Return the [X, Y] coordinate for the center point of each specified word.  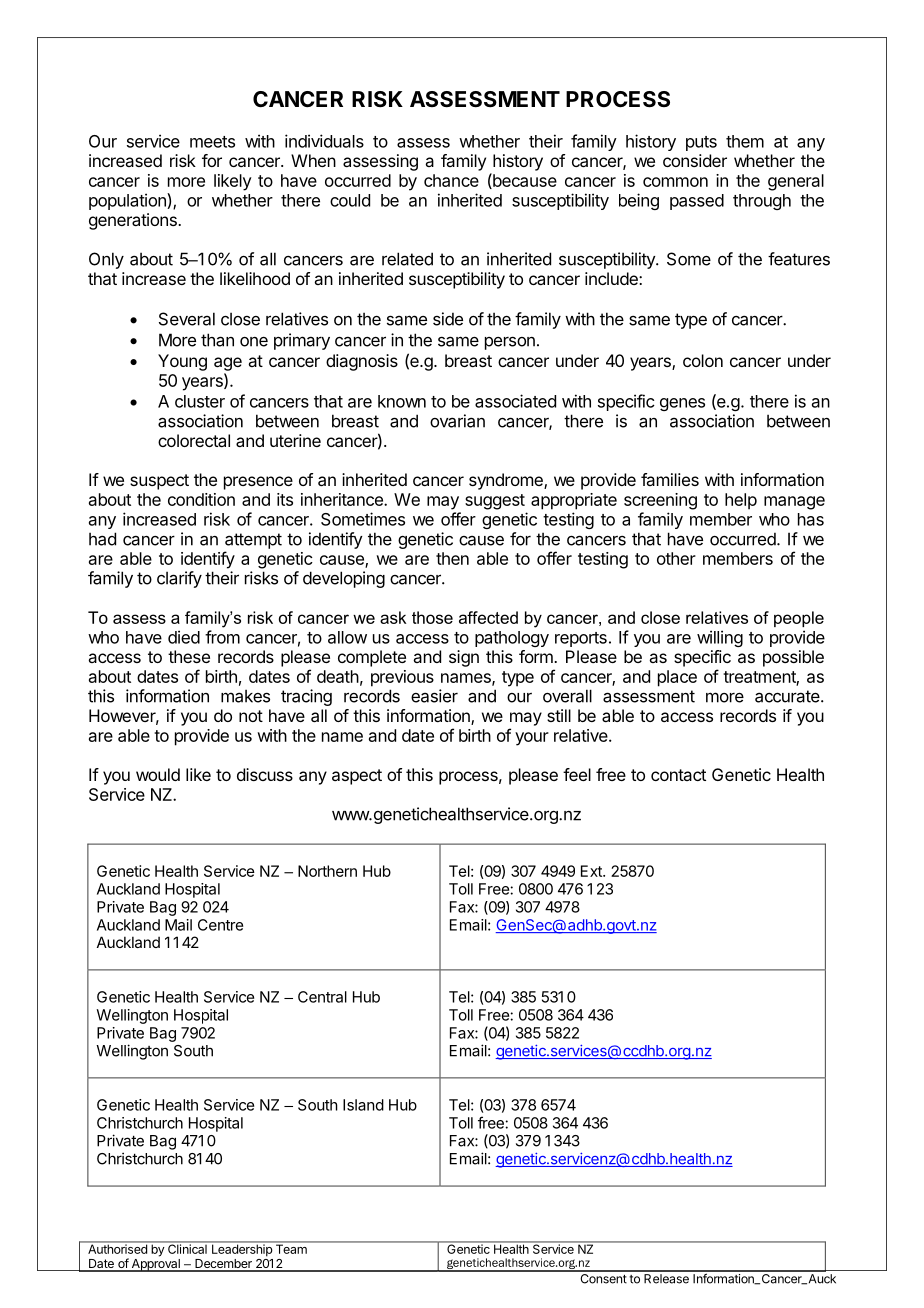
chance [451, 180]
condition [201, 499]
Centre [220, 925]
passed [697, 202]
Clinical [187, 1248]
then [452, 558]
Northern [327, 871]
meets [212, 142]
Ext [592, 871]
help [741, 501]
